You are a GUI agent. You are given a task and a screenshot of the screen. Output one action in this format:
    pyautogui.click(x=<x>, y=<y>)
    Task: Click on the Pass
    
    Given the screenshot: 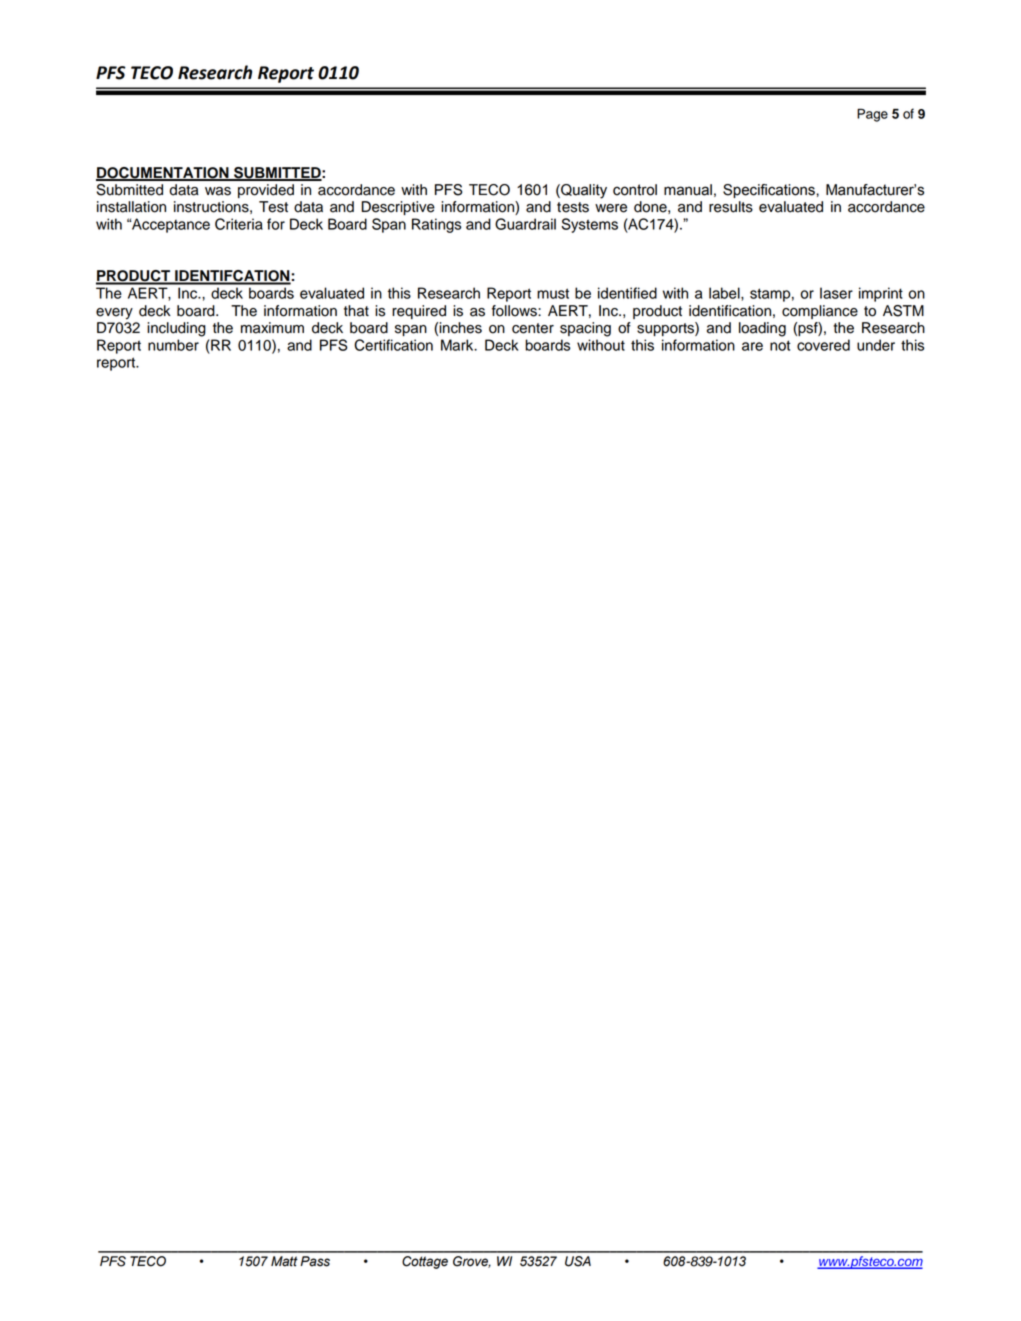 What is the action you would take?
    pyautogui.click(x=315, y=1261)
